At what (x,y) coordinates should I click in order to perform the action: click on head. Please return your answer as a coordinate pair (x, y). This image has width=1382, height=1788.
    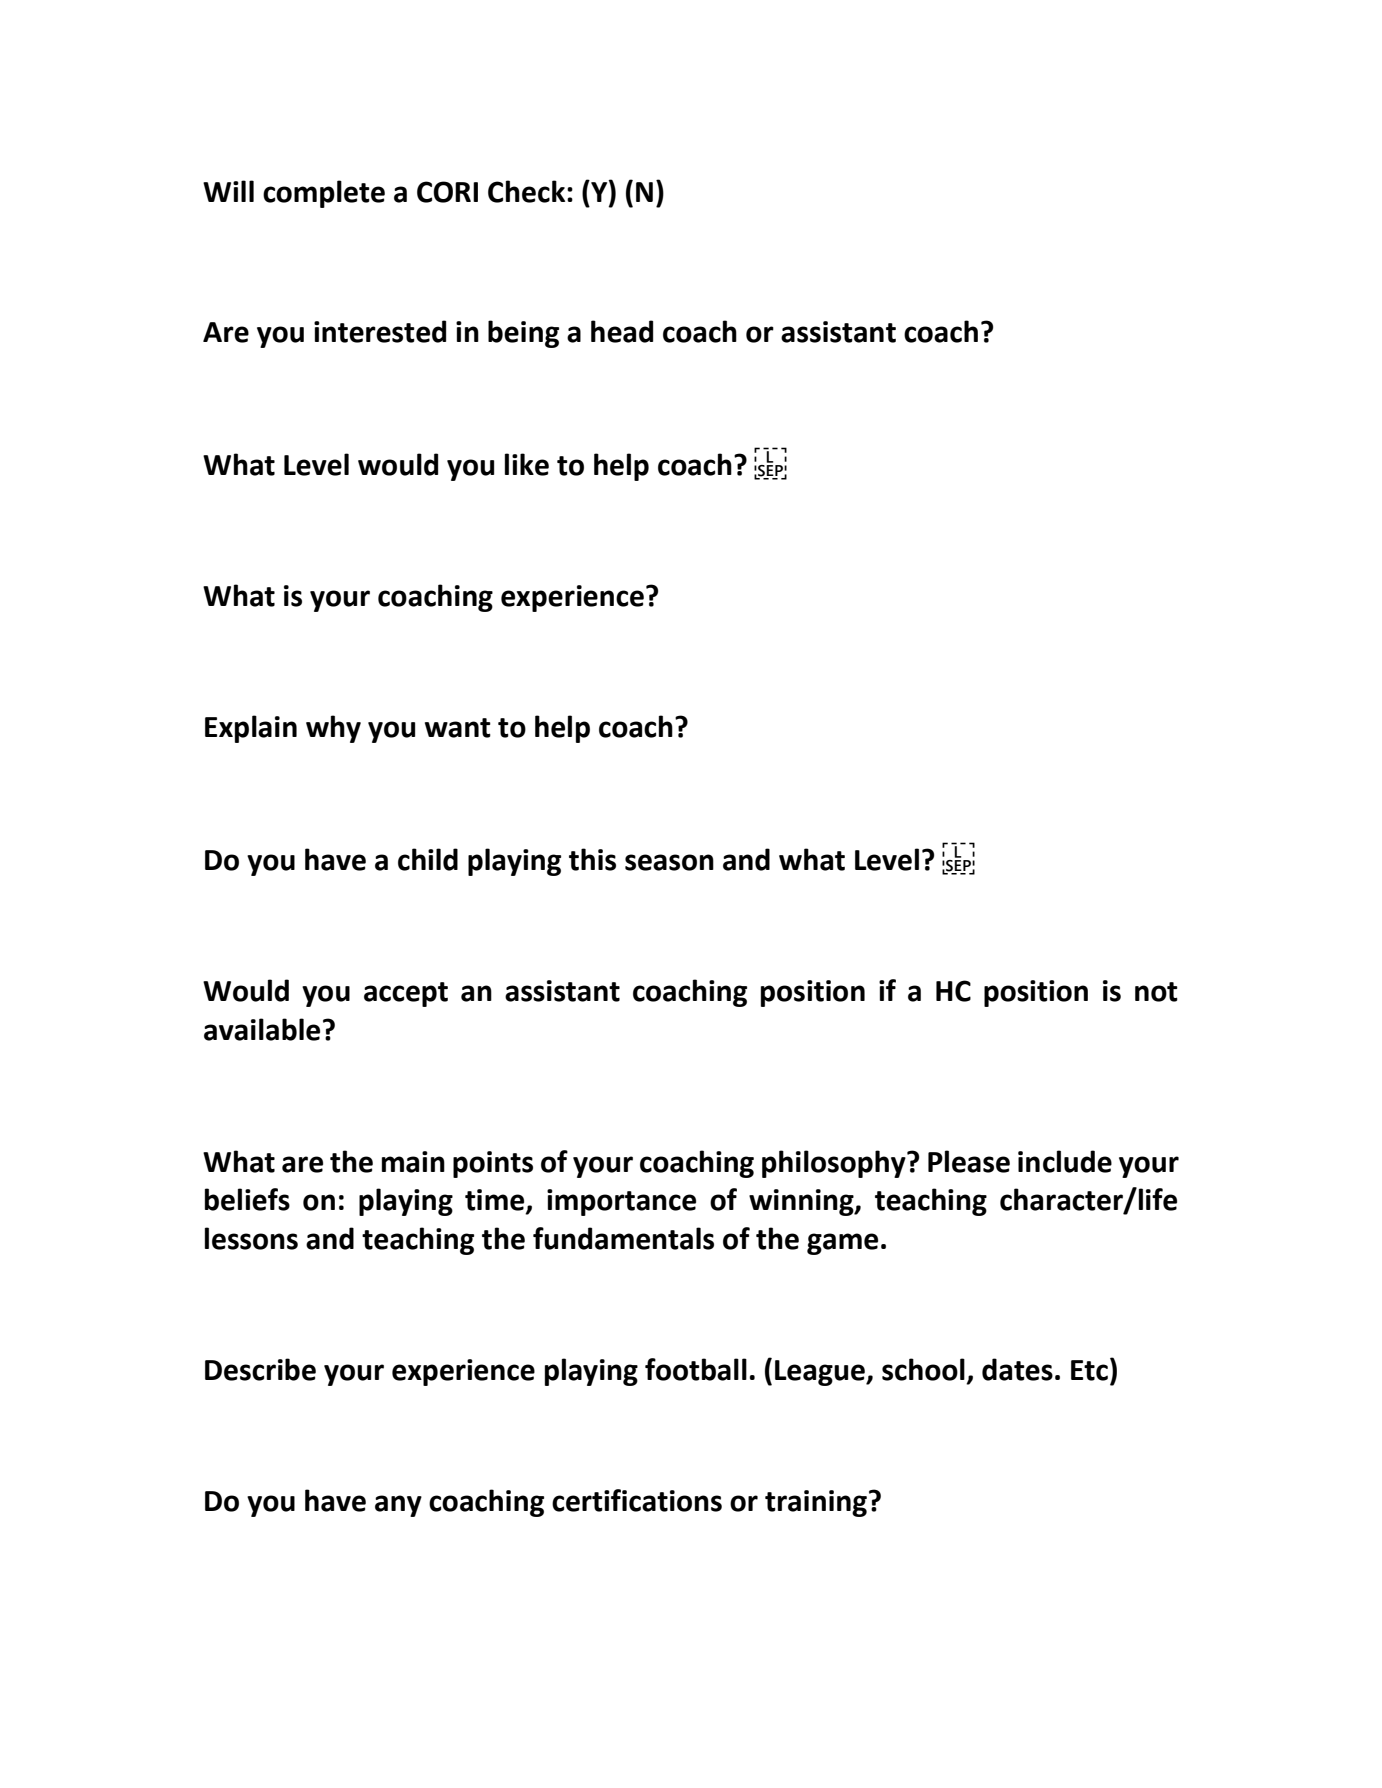
    Looking at the image, I should click on (622, 331).
